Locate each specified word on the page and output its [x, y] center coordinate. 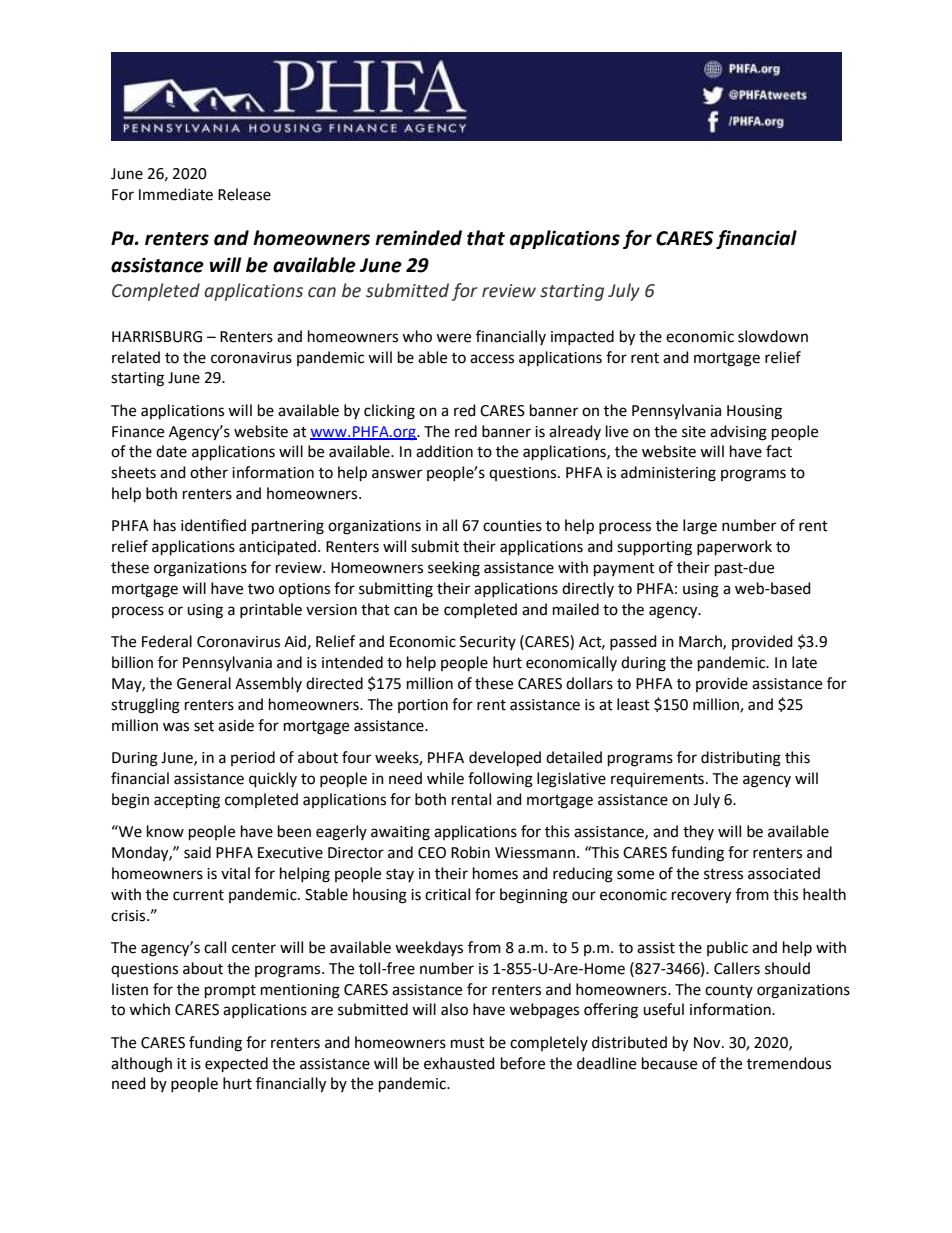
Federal [167, 641]
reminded [418, 238]
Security [488, 643]
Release [244, 194]
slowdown [773, 336]
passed [633, 642]
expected [236, 1065]
